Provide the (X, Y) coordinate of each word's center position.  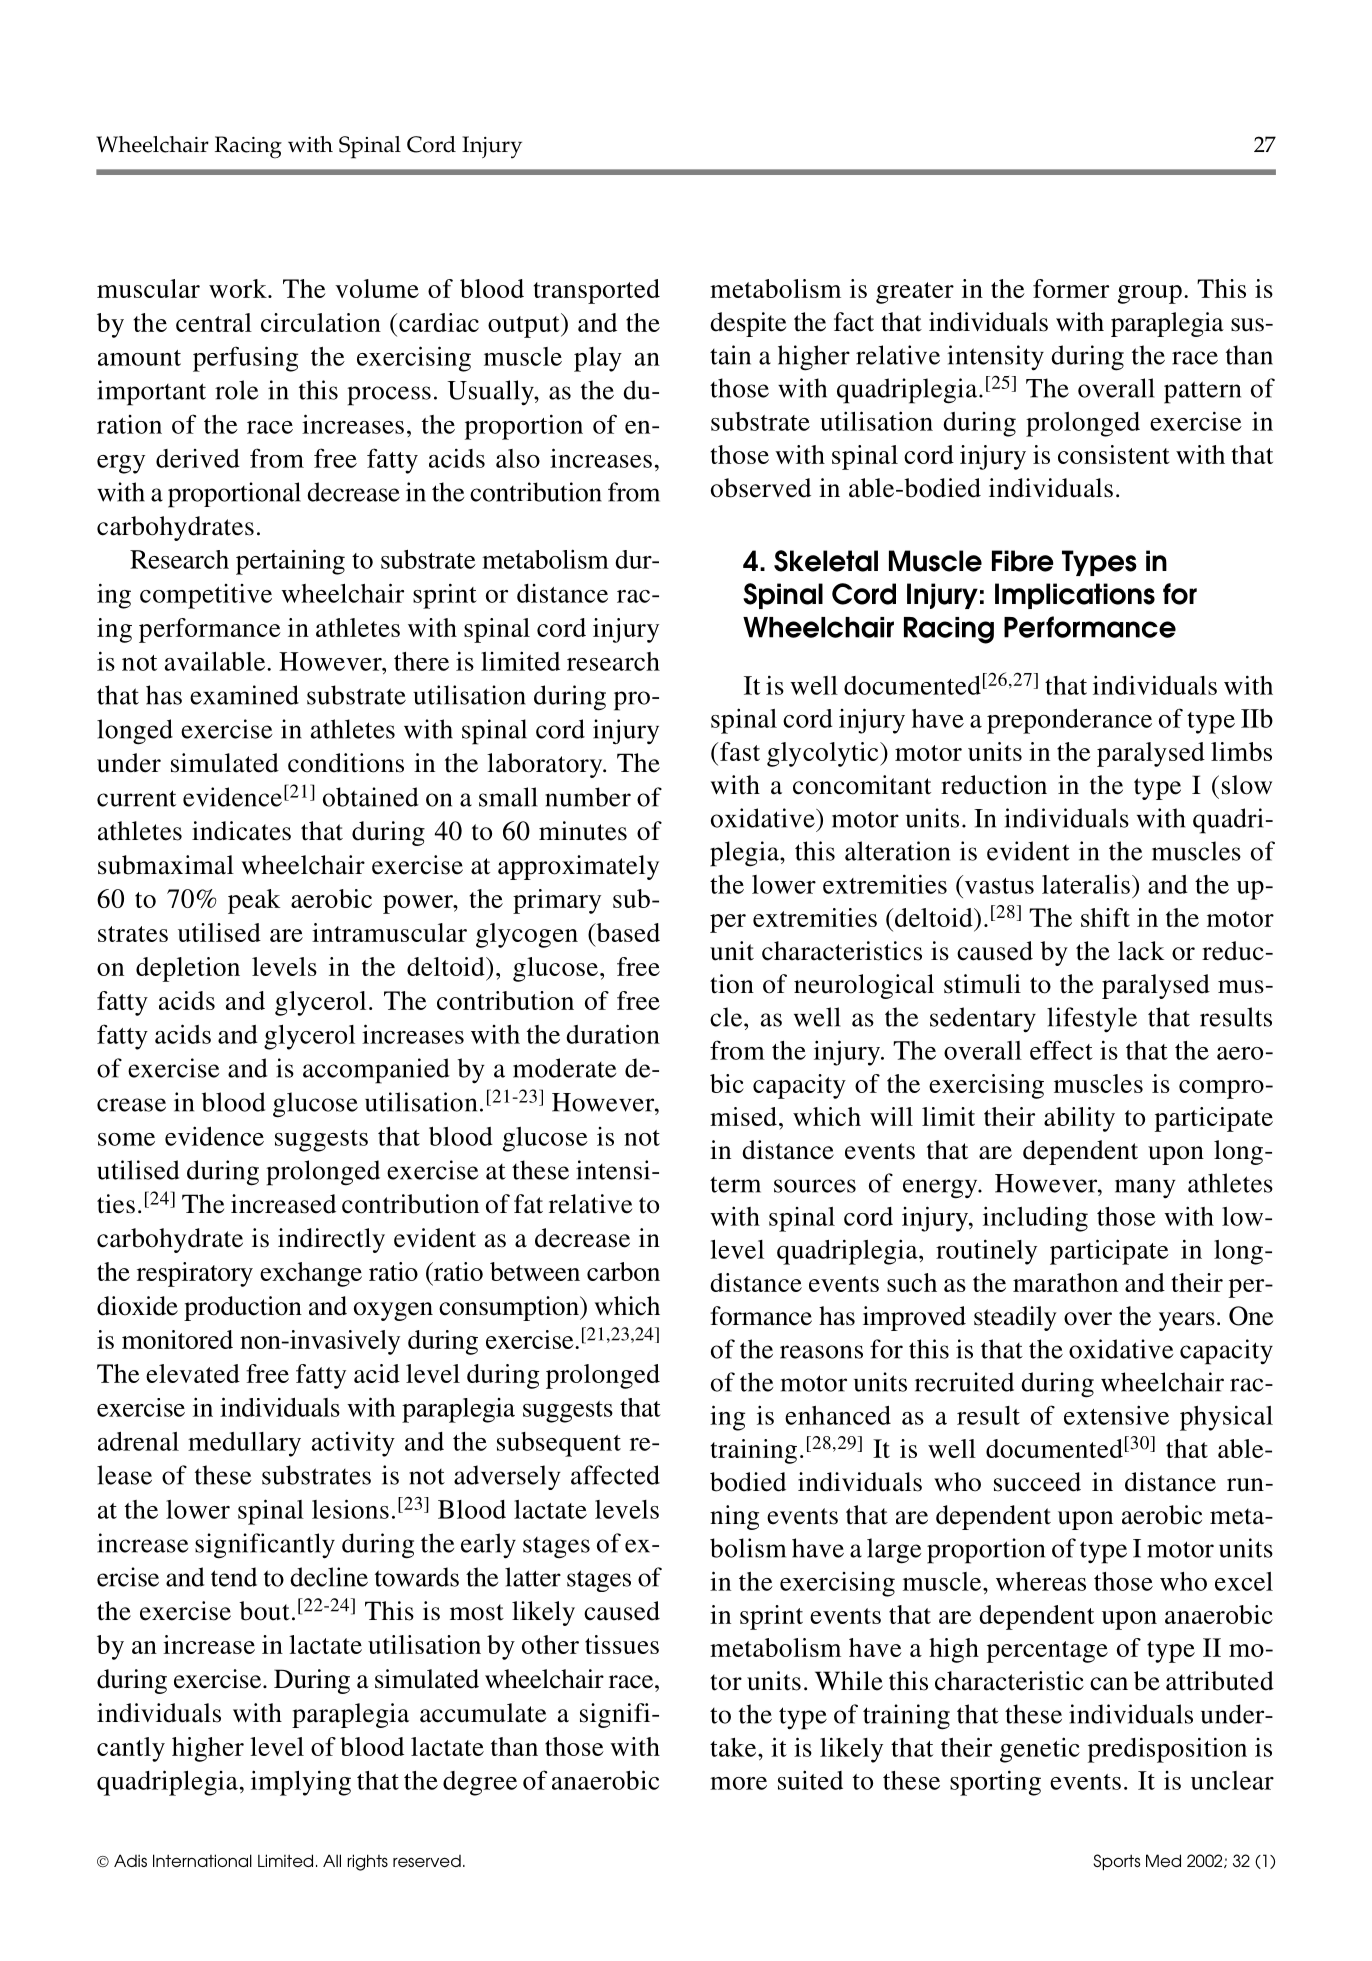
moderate (564, 1068)
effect (1061, 1050)
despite (748, 324)
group (1150, 294)
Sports (1116, 1862)
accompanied (376, 1071)
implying (301, 1783)
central (214, 322)
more (738, 1783)
